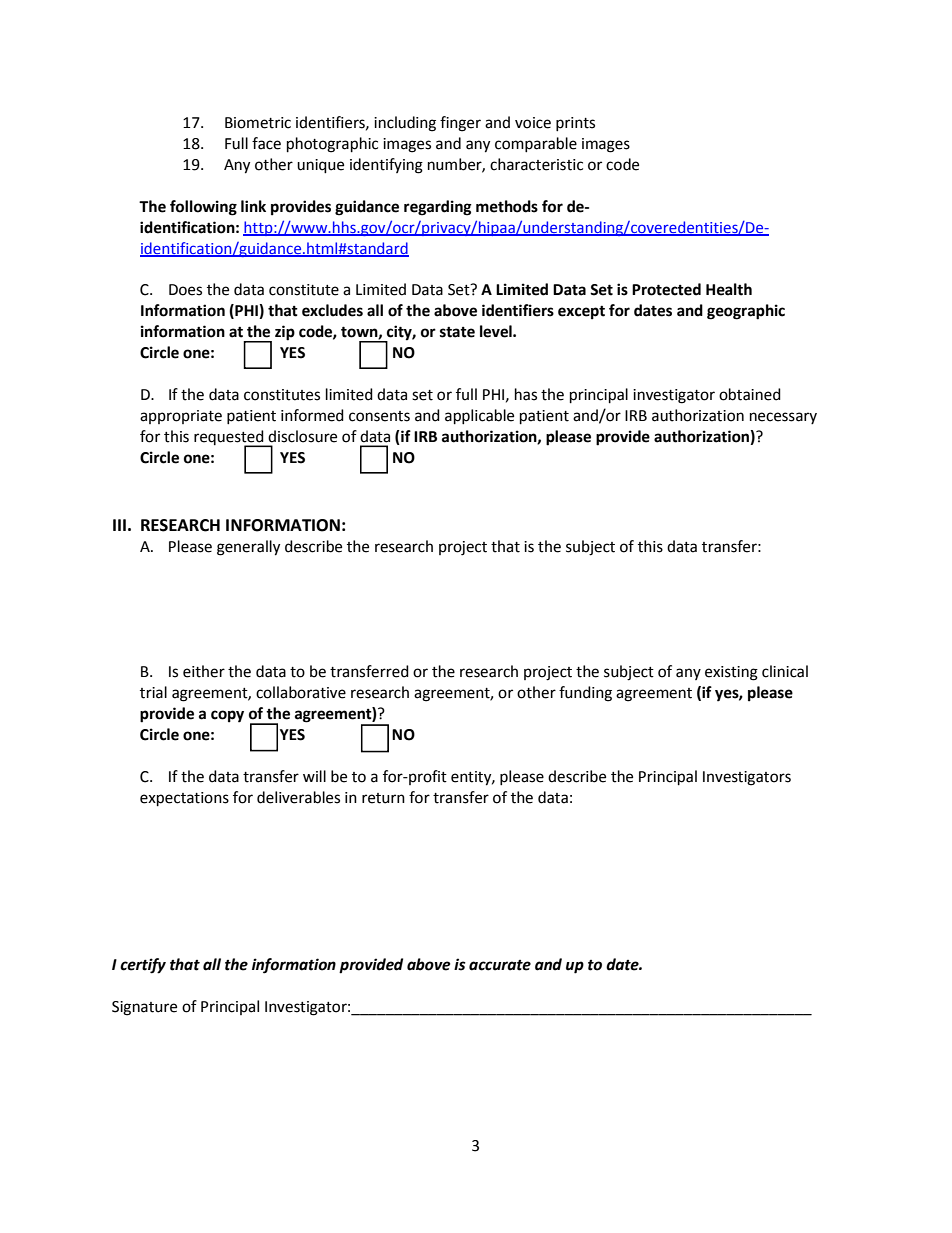 This screenshot has width=952, height=1233. I want to click on copy, so click(227, 716).
